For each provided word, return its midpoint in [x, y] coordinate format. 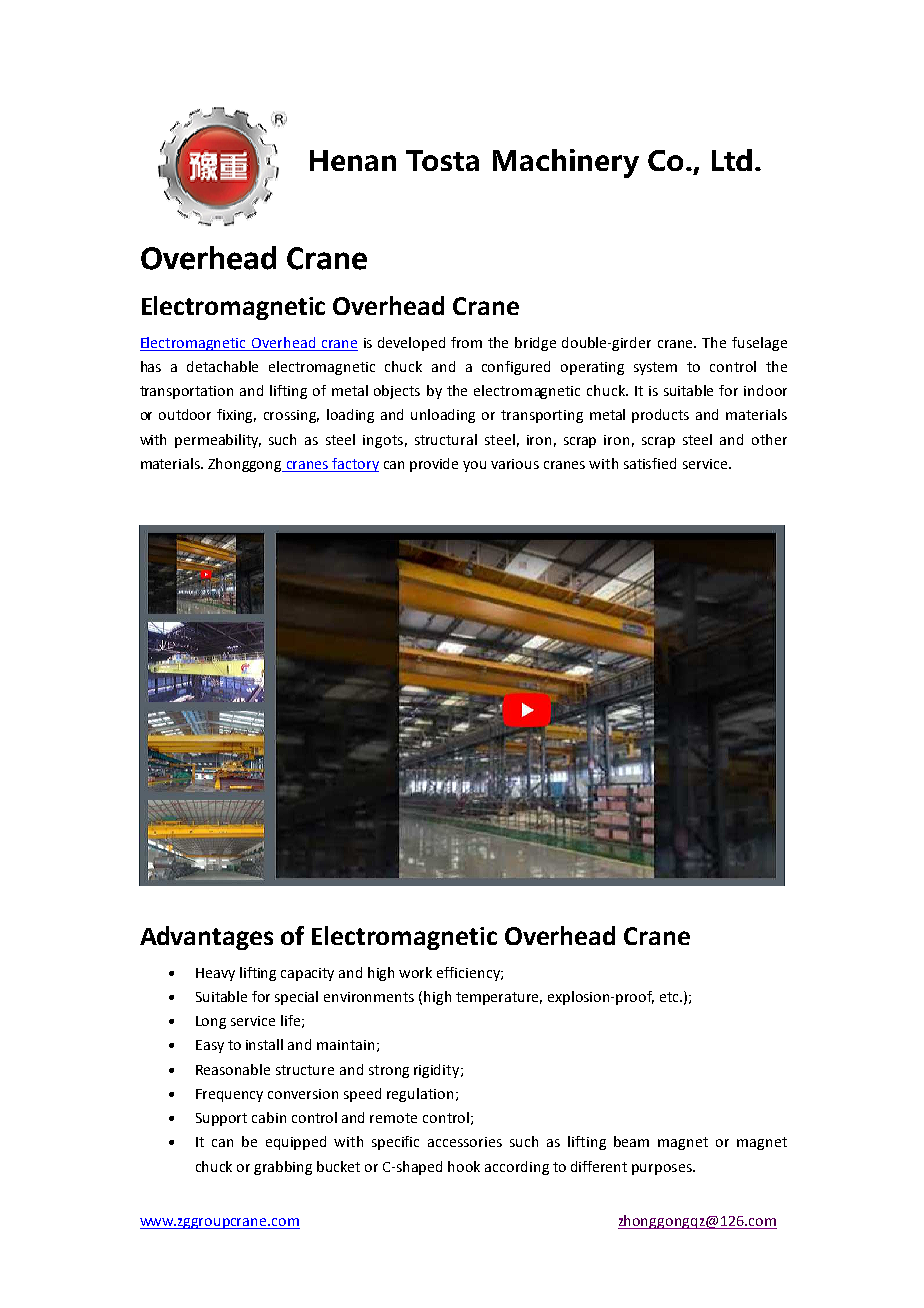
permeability [218, 441]
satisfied [650, 463]
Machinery [566, 163]
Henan [353, 160]
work [415, 972]
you [474, 466]
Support [221, 1119]
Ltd [732, 160]
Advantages [206, 938]
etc [670, 997]
